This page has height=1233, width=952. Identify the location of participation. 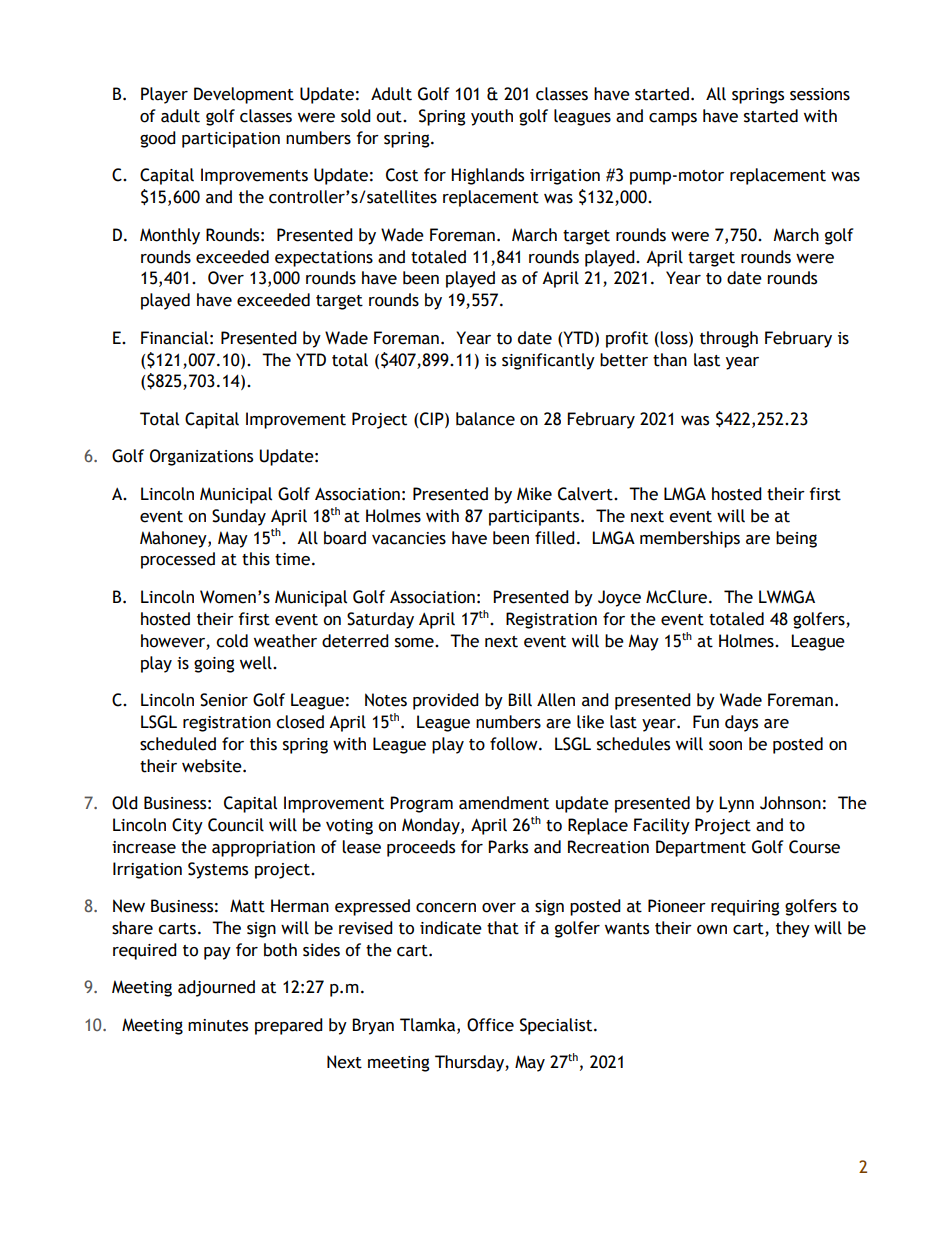
(231, 140).
